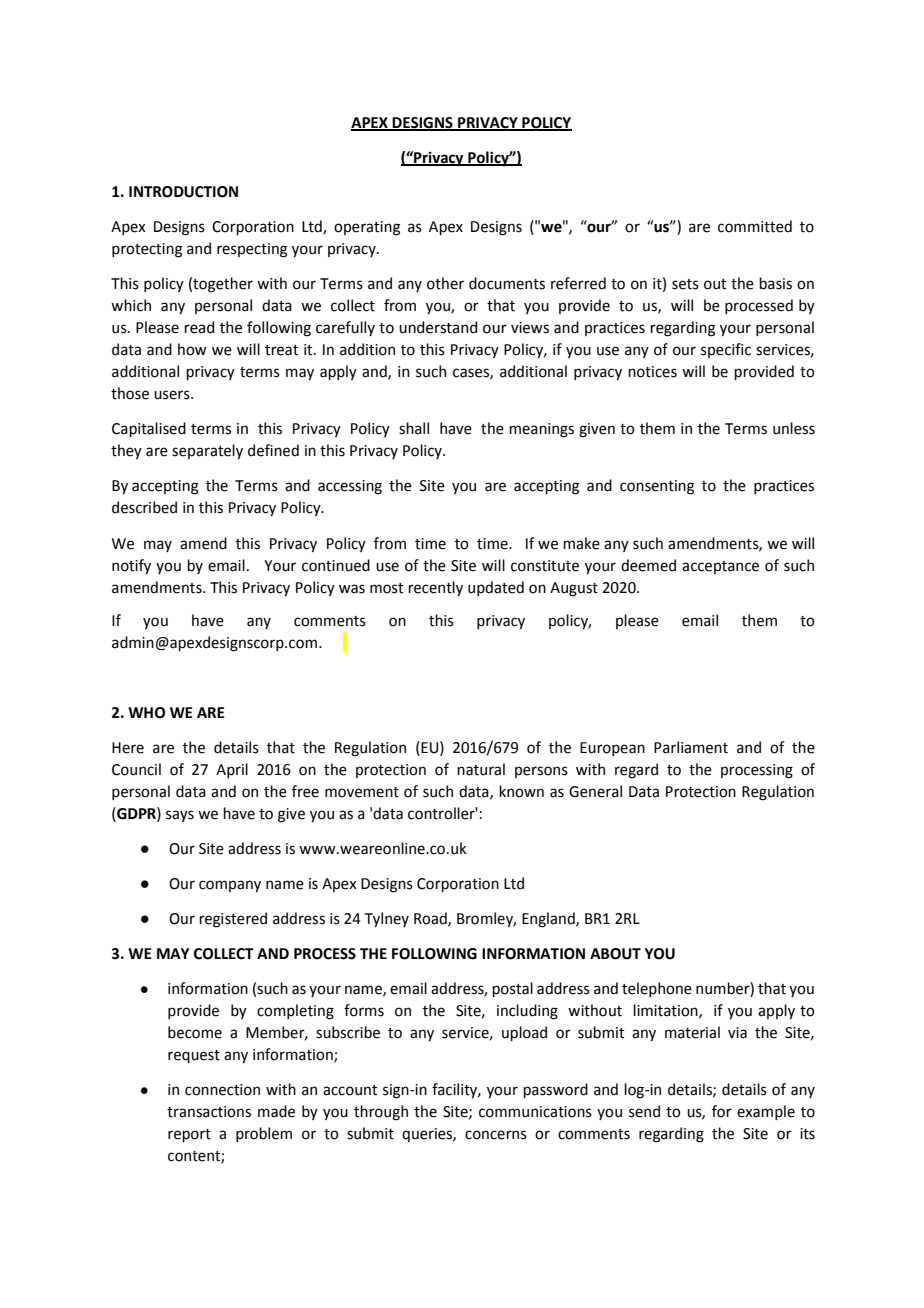 This document has height=1308, width=924. Describe the element at coordinates (691, 747) in the document. I see `Parliament` at that location.
